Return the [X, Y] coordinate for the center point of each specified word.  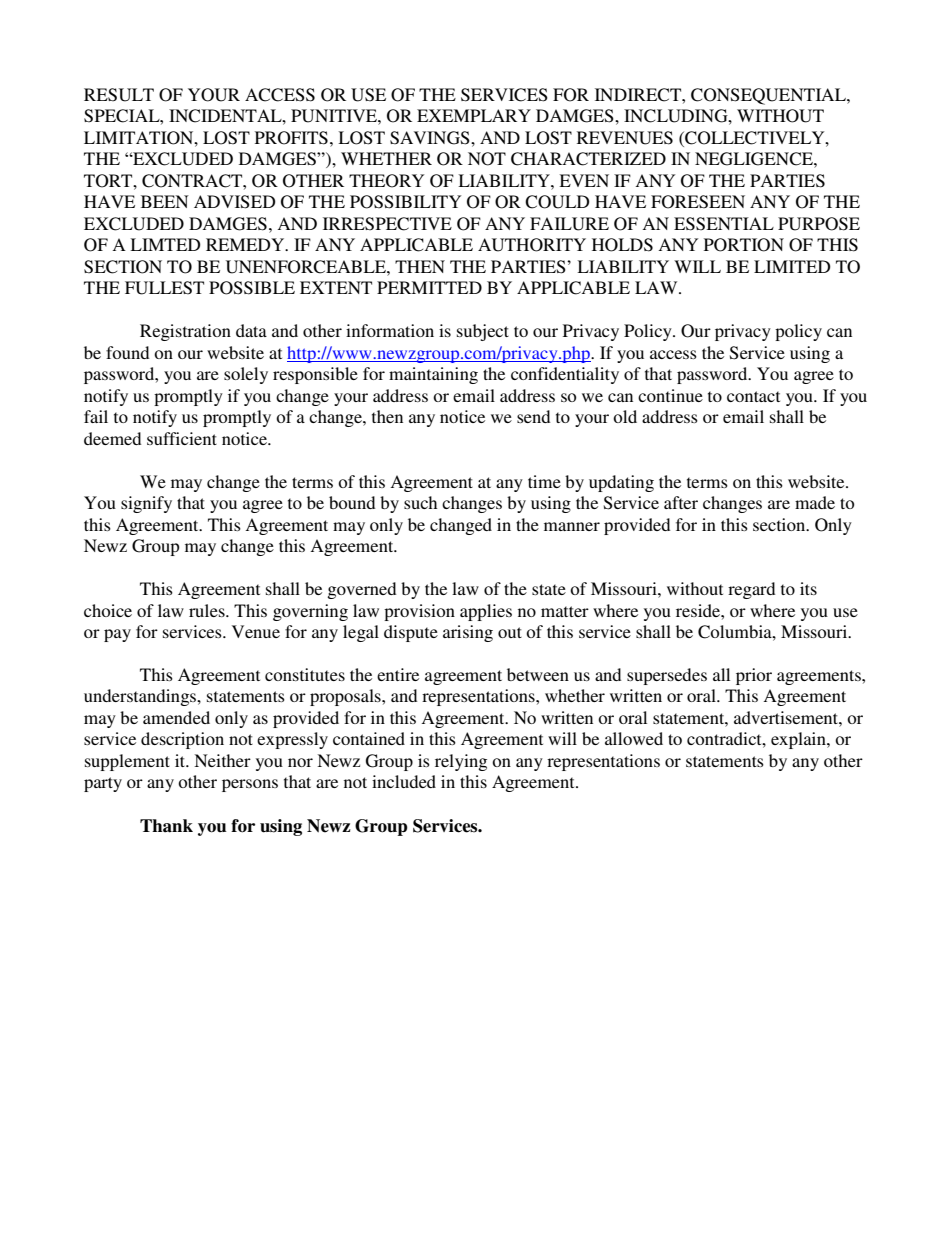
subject [483, 332]
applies [486, 612]
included [404, 781]
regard [751, 590]
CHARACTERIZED [588, 159]
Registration [185, 332]
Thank [166, 826]
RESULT [119, 95]
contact [753, 396]
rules [208, 610]
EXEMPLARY [474, 115]
